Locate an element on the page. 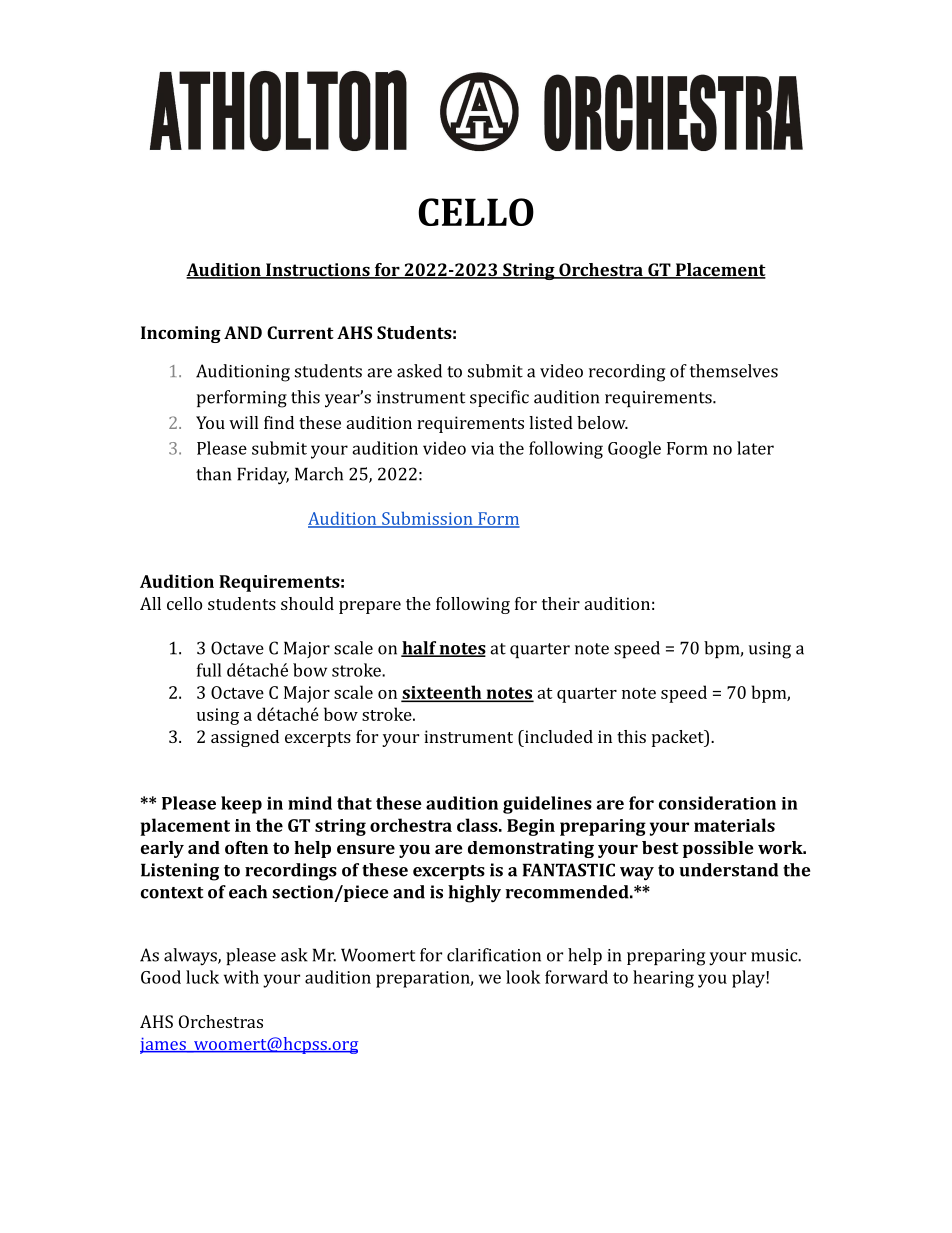 The width and height of the document is (952, 1233). than is located at coordinates (213, 474).
